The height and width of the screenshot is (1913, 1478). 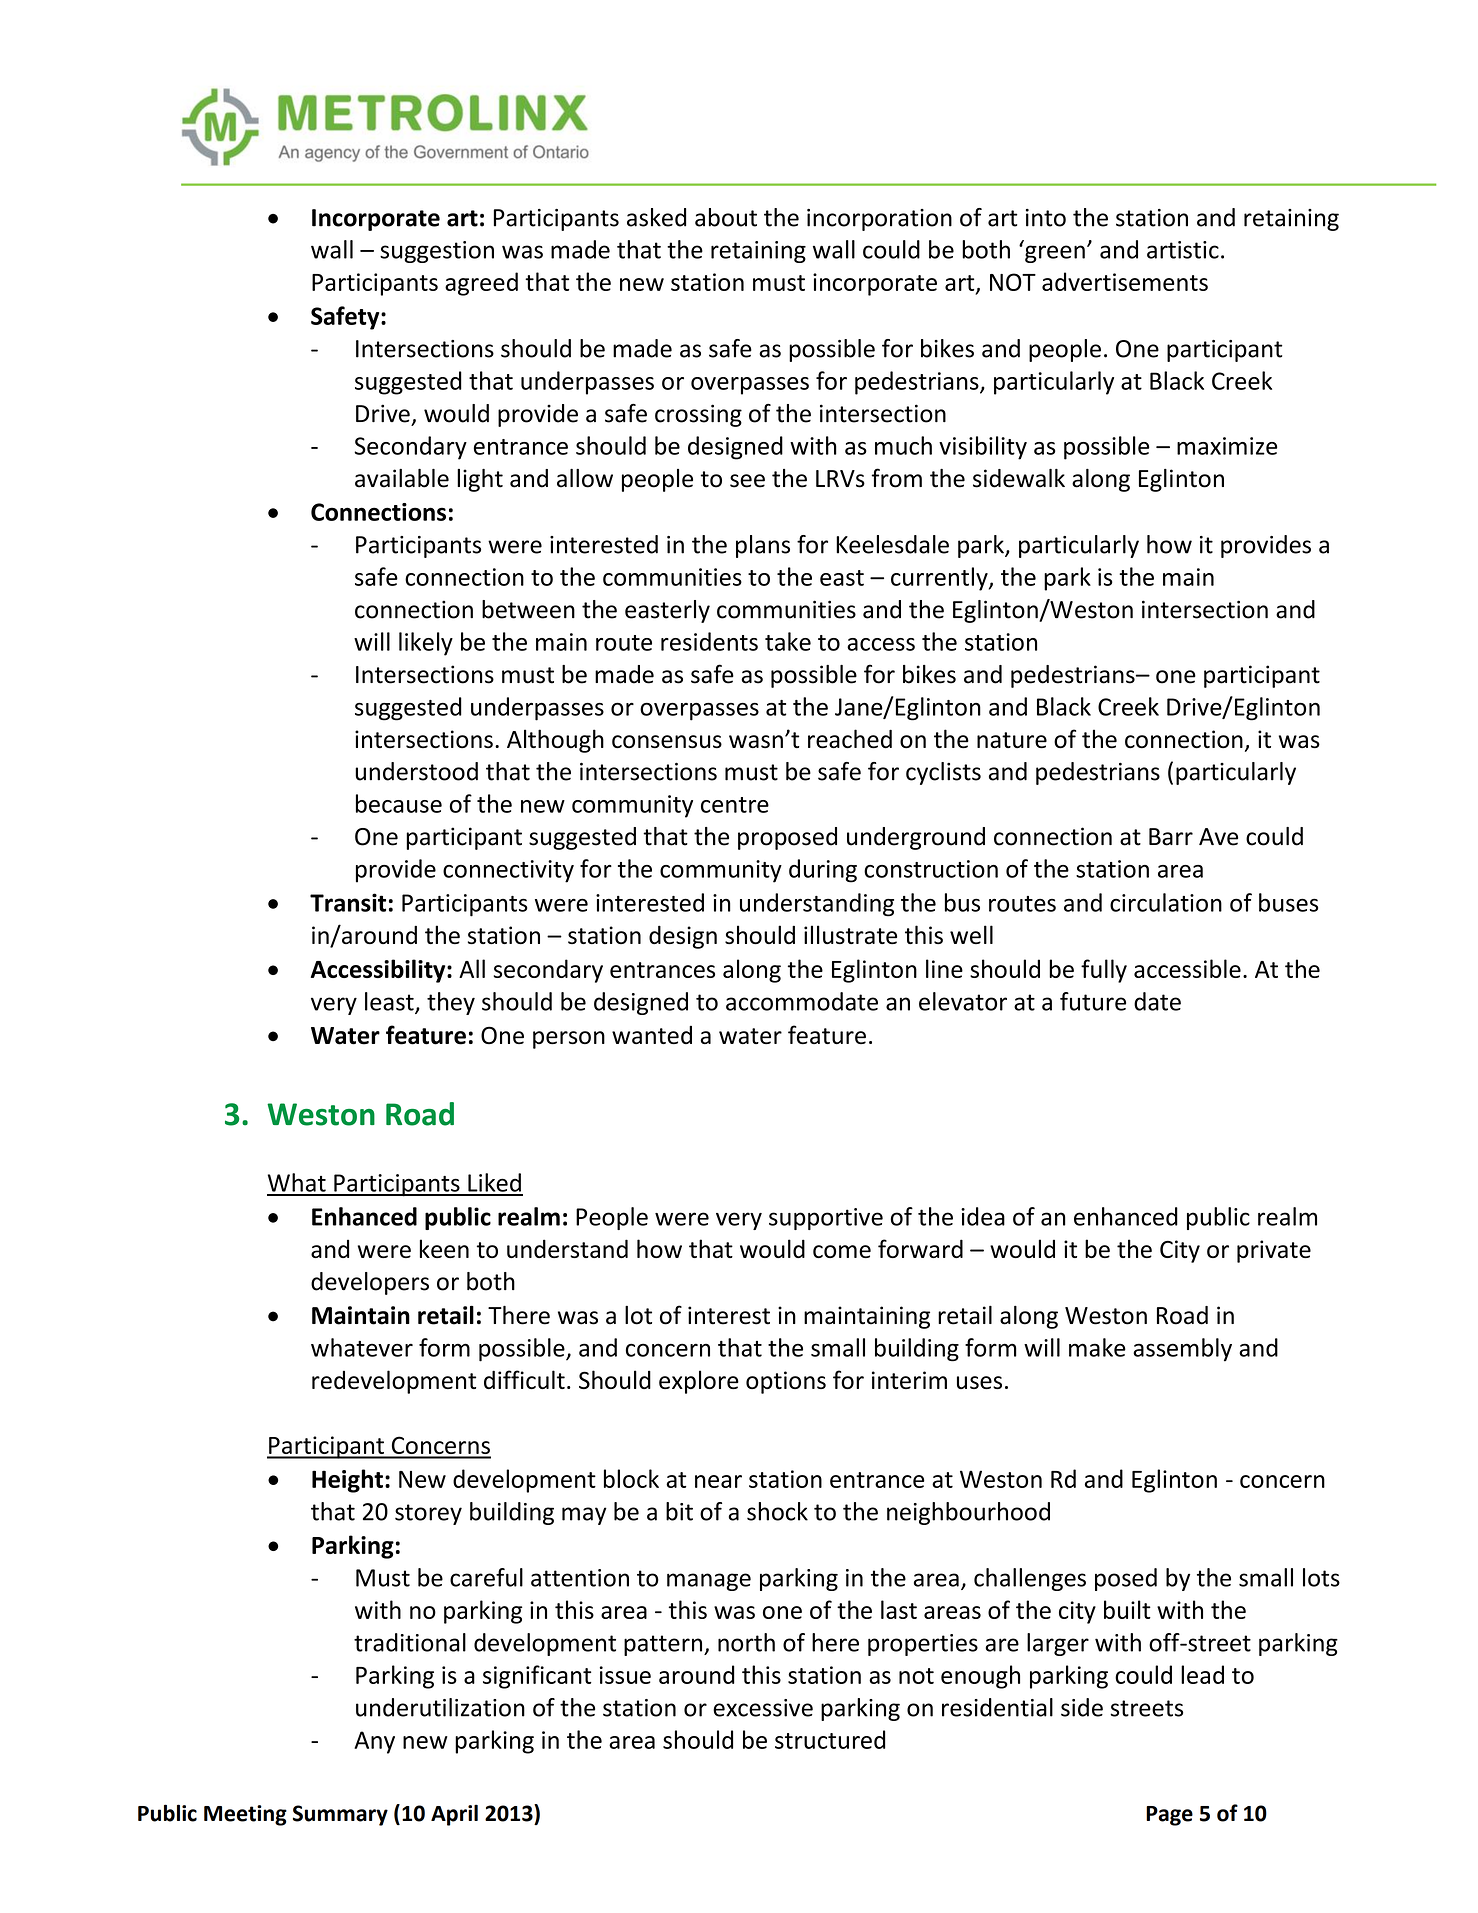 What do you see at coordinates (374, 1742) in the screenshot?
I see `Any` at bounding box center [374, 1742].
